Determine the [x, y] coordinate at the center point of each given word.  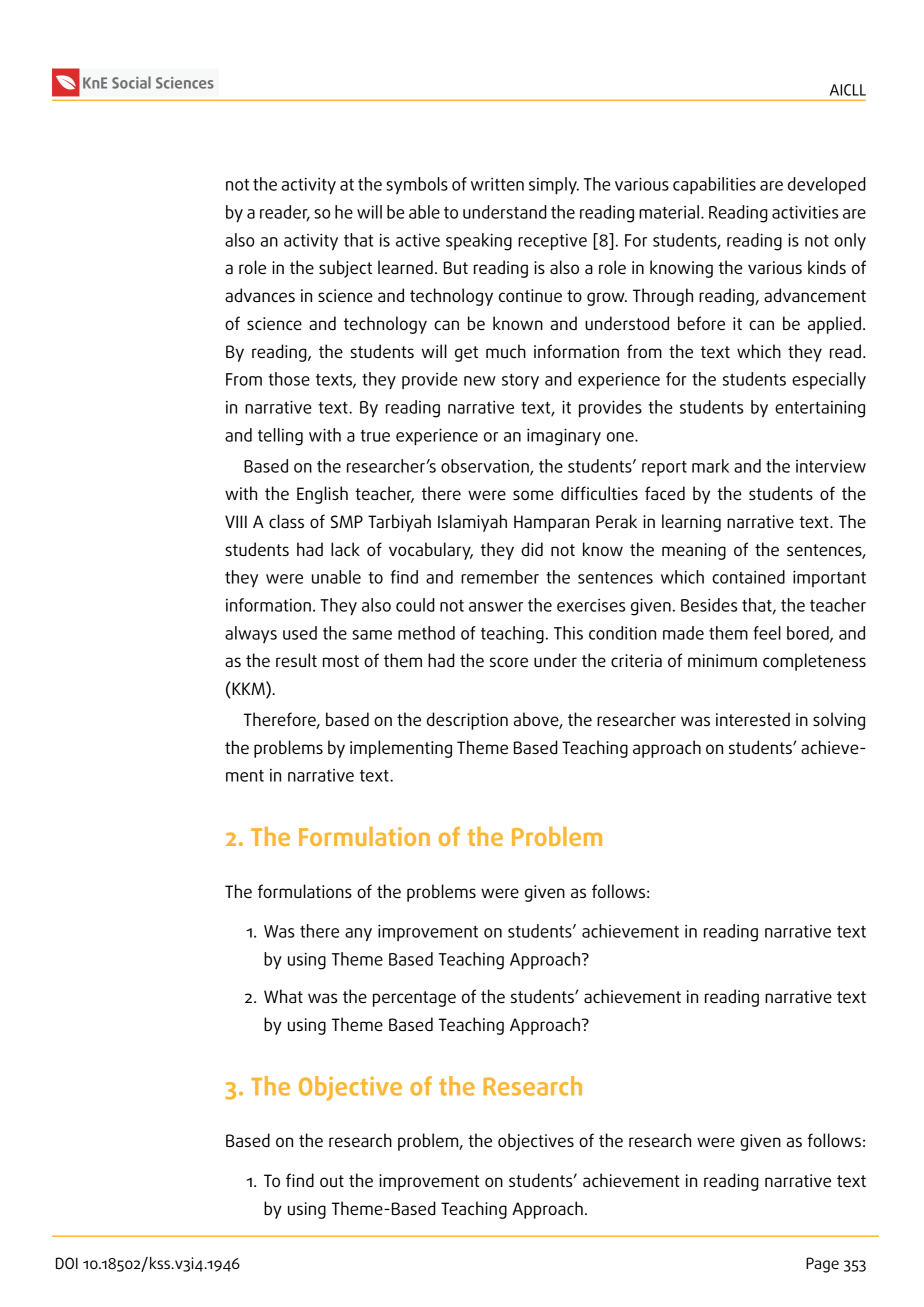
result [296, 660]
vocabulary [431, 551]
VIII [236, 521]
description [467, 721]
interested [753, 719]
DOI [67, 1263]
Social [131, 82]
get [466, 354]
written [497, 184]
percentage [414, 999]
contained [748, 577]
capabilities [714, 185]
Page [822, 1265]
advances [260, 295]
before [701, 323]
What [283, 996]
